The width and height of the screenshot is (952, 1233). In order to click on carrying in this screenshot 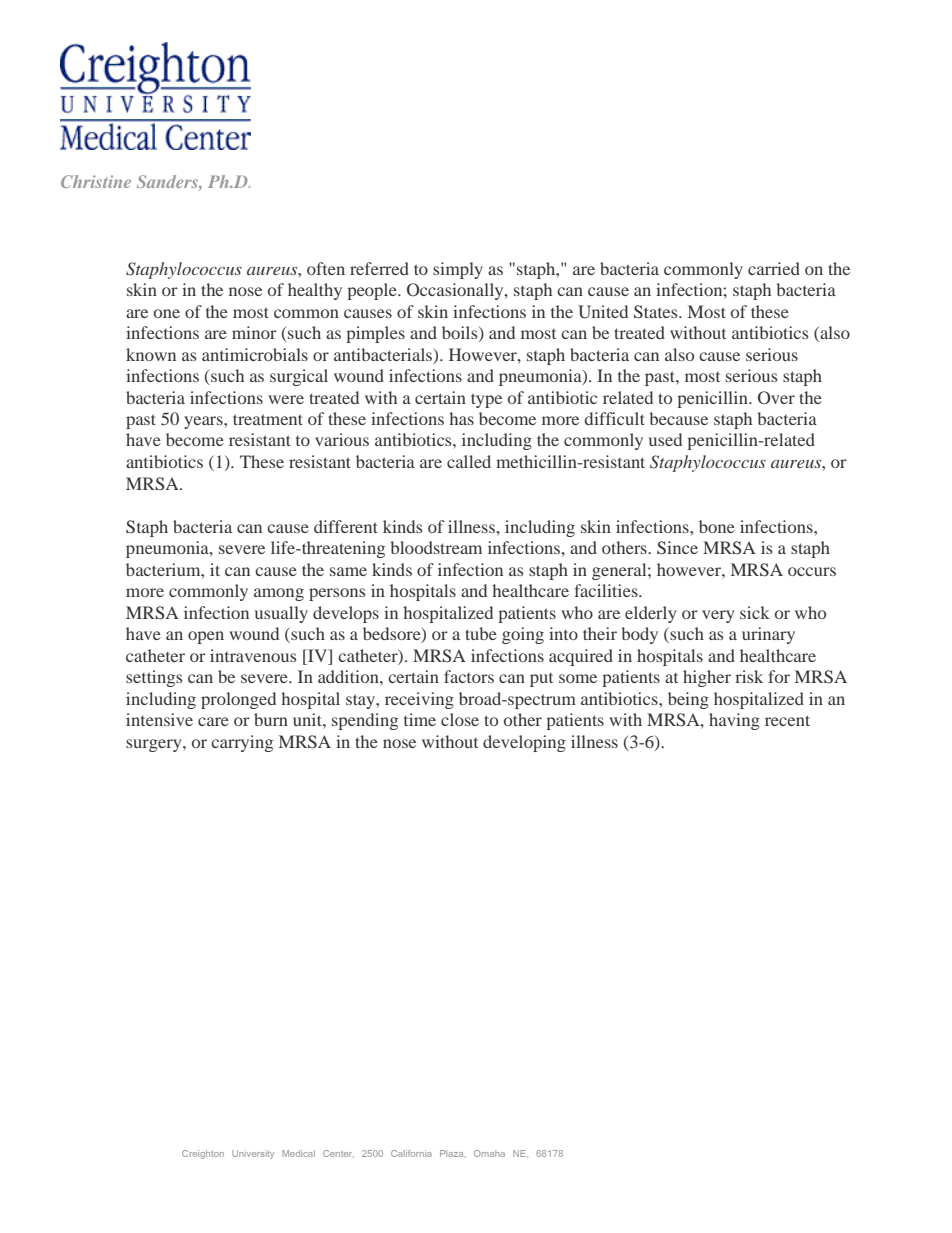, I will do `click(242, 743)`.
